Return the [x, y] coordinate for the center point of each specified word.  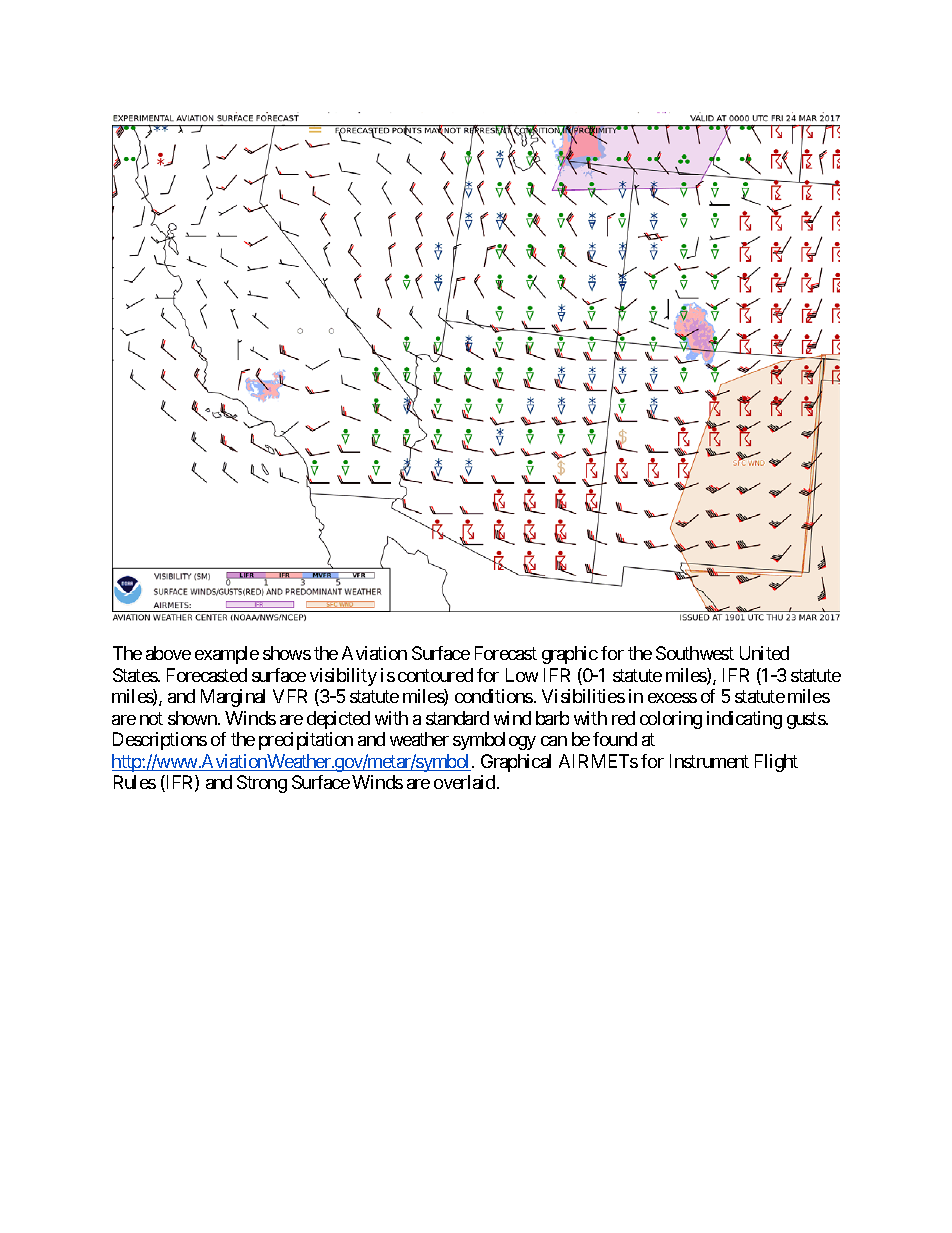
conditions [494, 696]
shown [193, 718]
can [554, 741]
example [227, 655]
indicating [744, 720]
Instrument [709, 761]
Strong [262, 784]
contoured [435, 675]
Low [522, 675]
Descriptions [160, 741]
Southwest [695, 653]
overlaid [466, 782]
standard [457, 718]
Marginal [233, 698]
